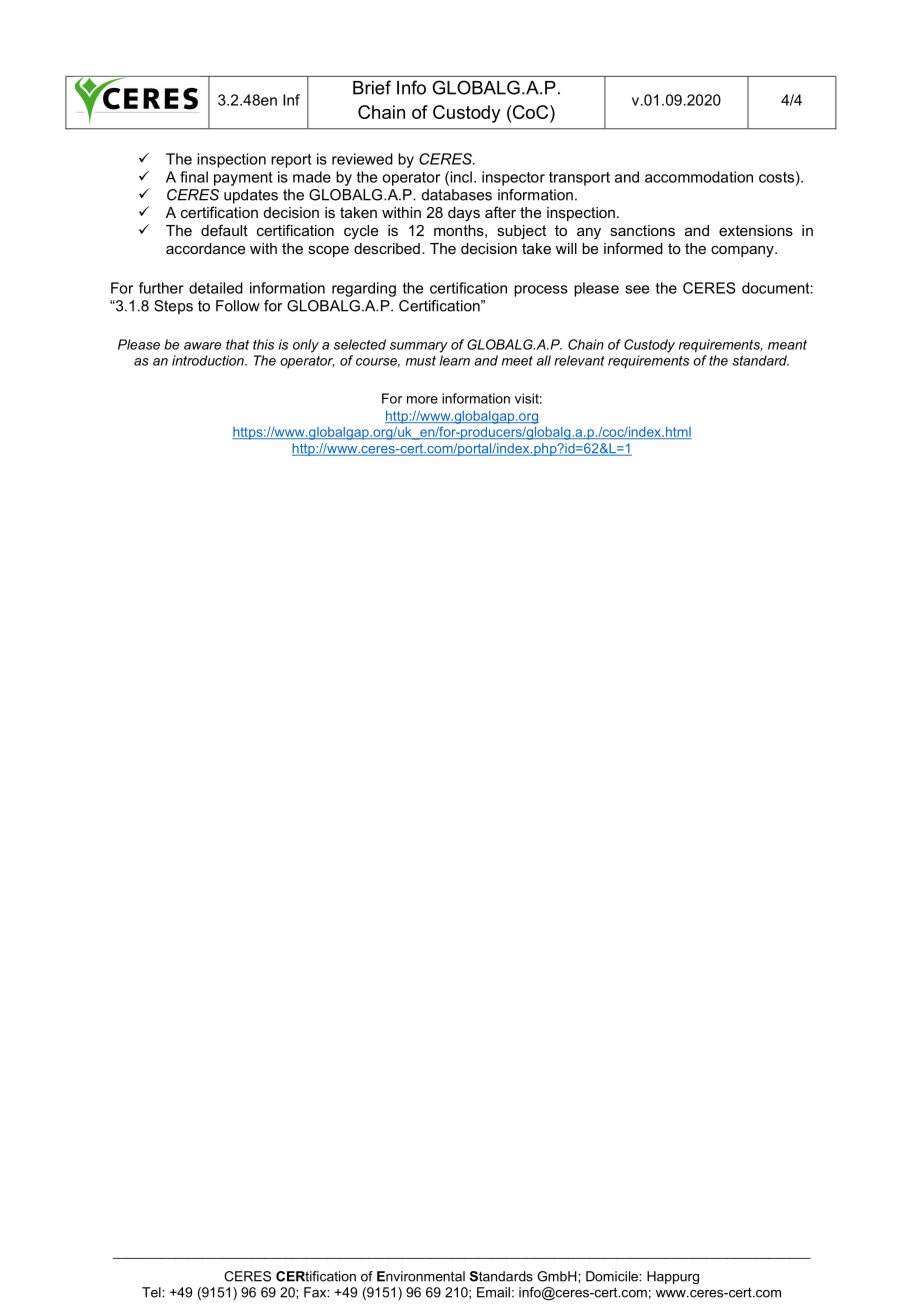 Image resolution: width=924 pixels, height=1308 pixels. I want to click on introduction, so click(209, 360).
